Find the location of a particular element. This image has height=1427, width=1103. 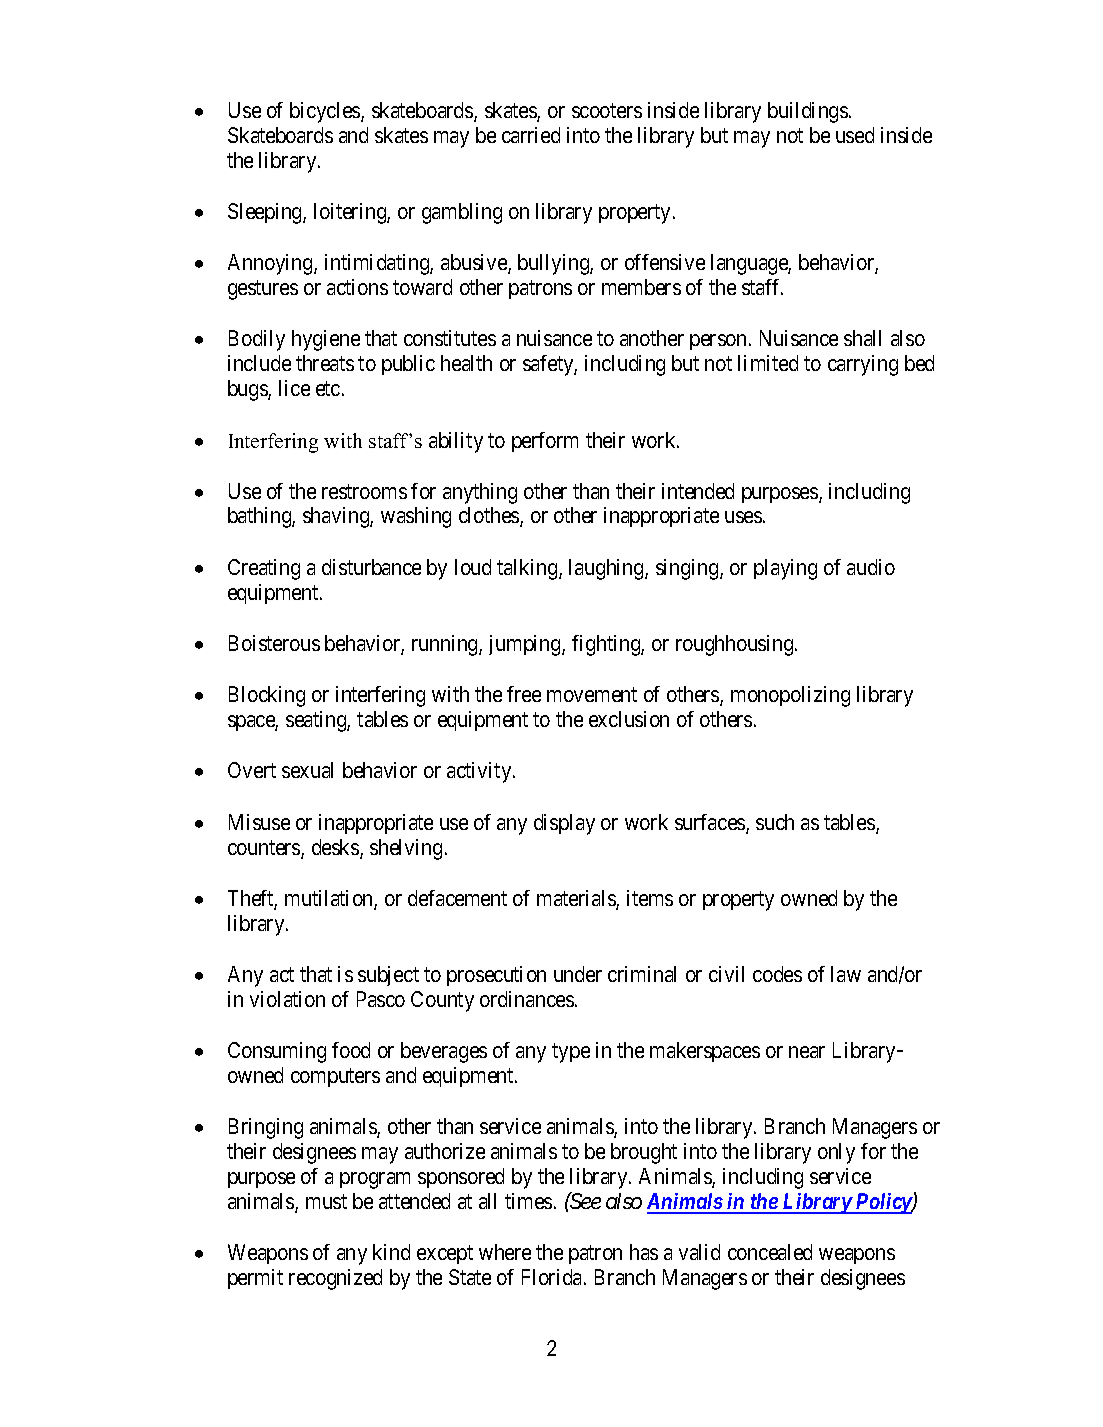

recognized is located at coordinates (335, 1279).
